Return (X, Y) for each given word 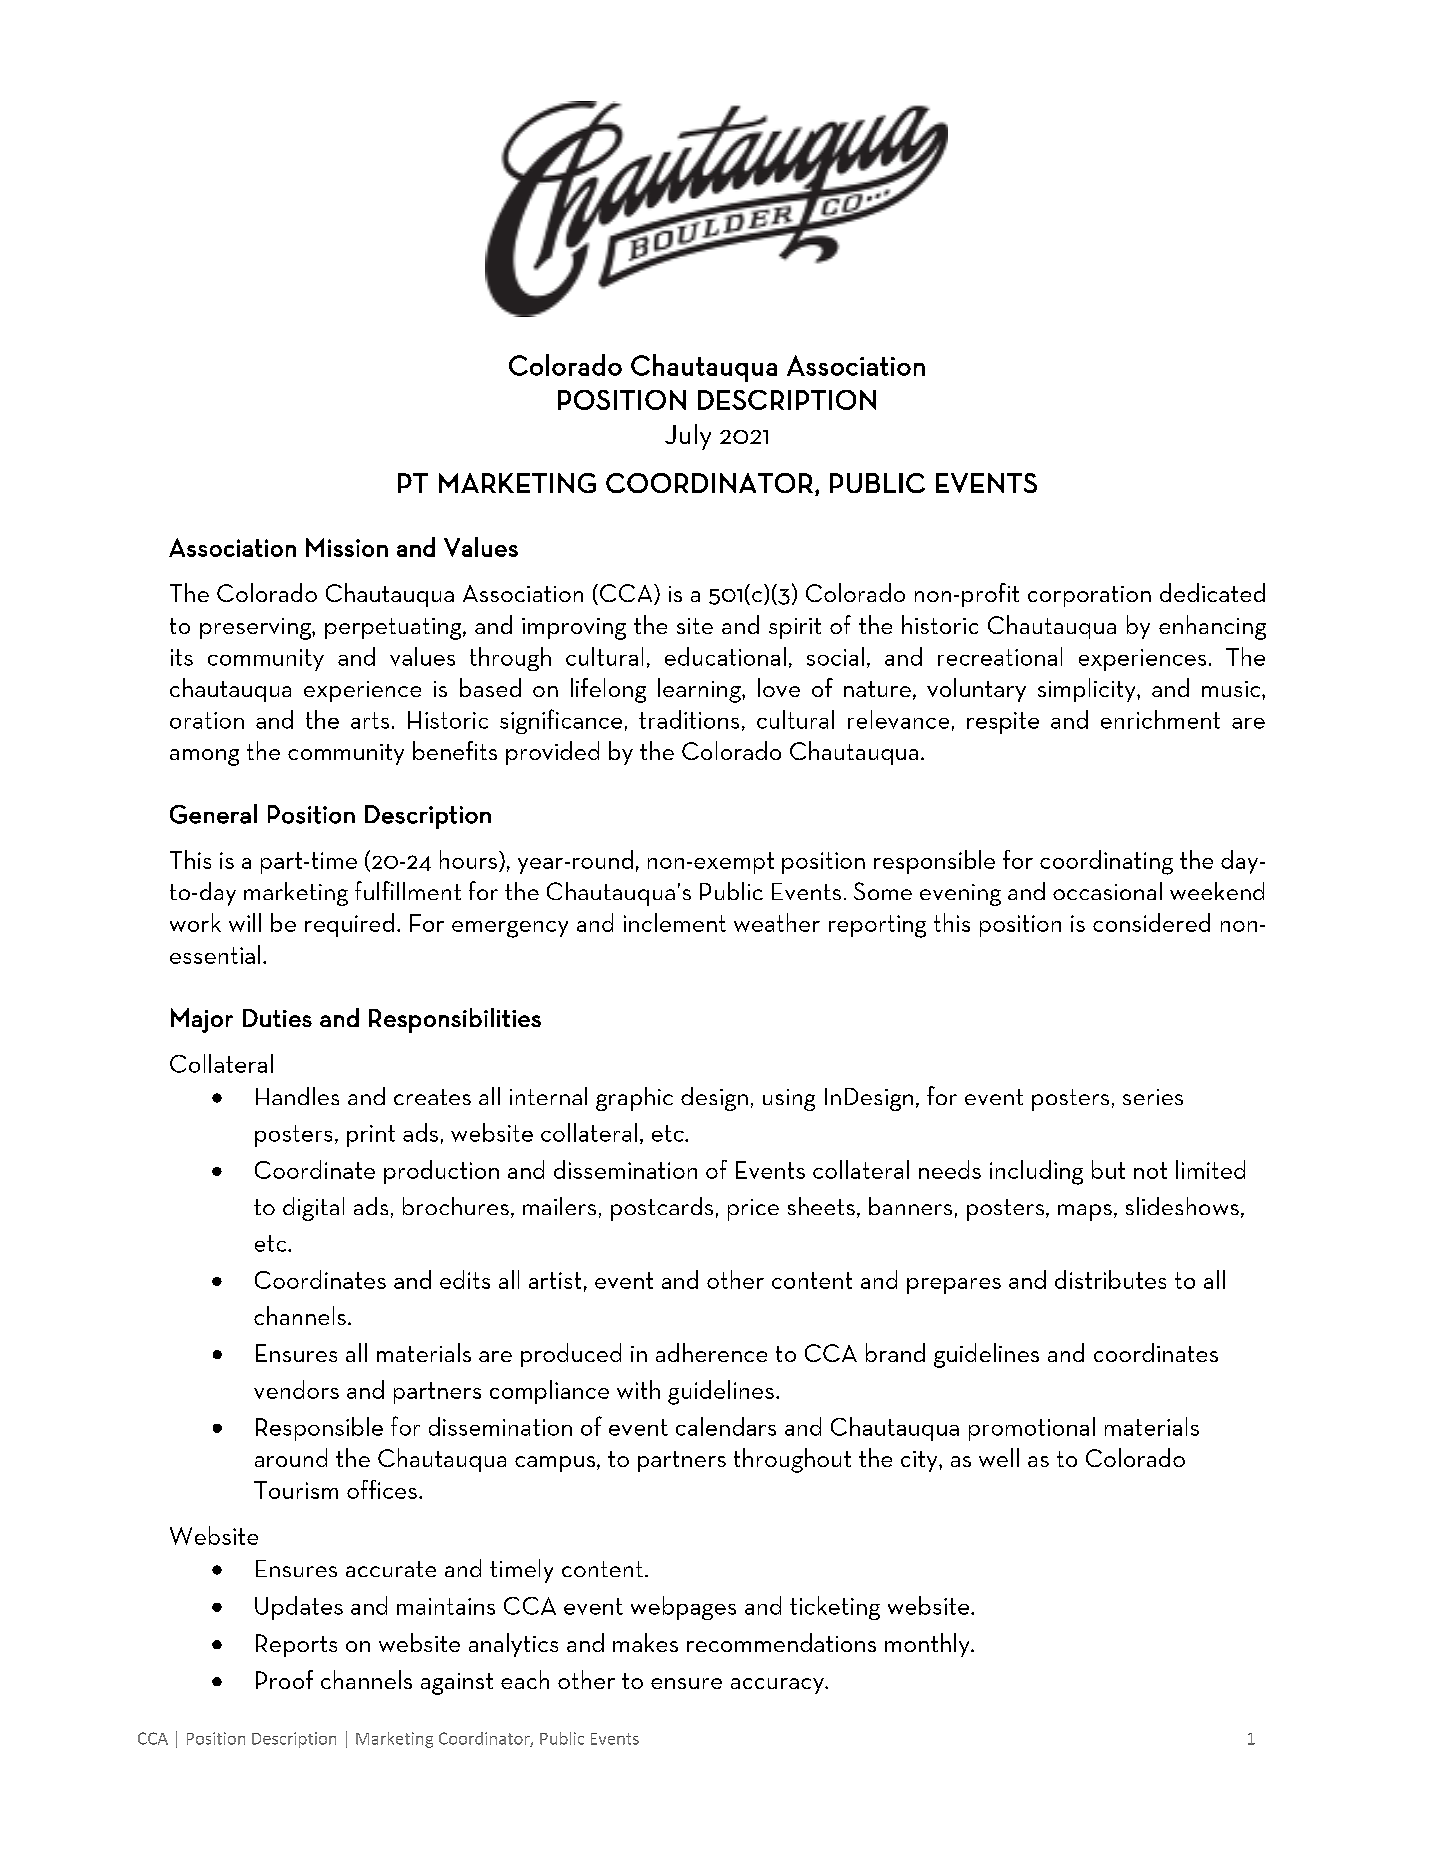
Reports (296, 1645)
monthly (928, 1645)
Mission (347, 547)
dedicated (1212, 592)
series (1153, 1097)
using (789, 1100)
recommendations (781, 1642)
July (688, 437)
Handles (297, 1096)
